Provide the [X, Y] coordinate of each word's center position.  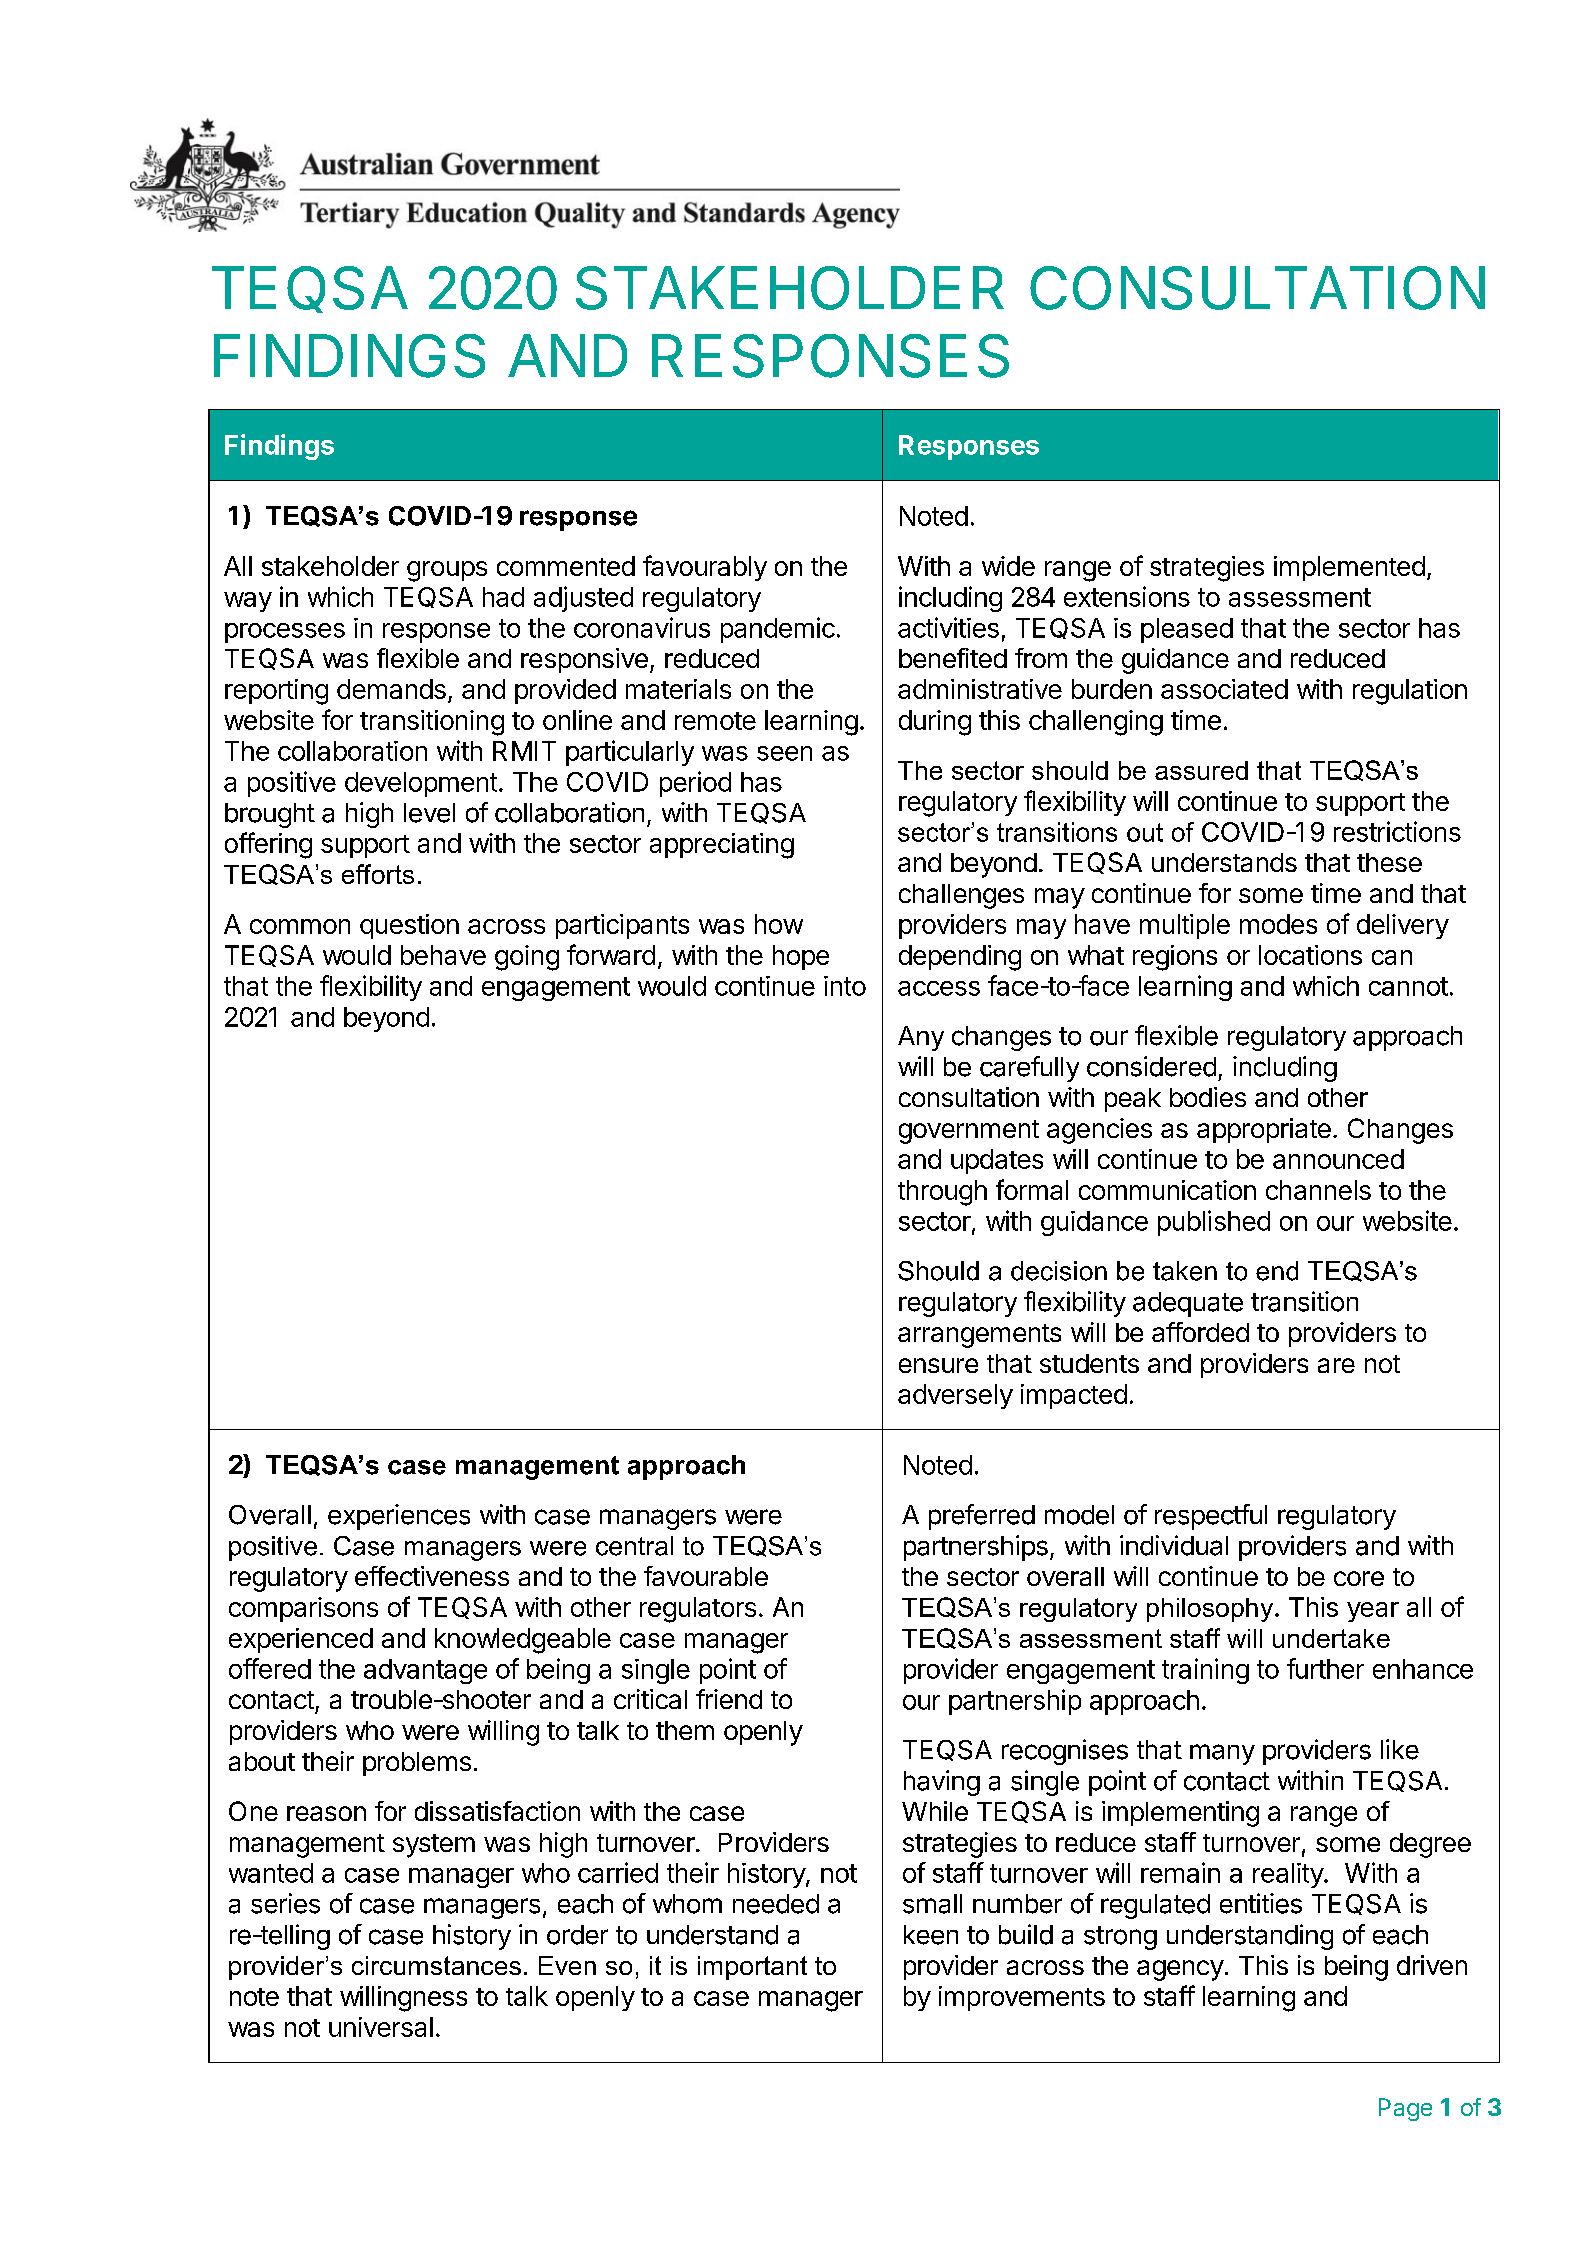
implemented [1349, 568]
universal [381, 2027]
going [527, 958]
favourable [706, 1576]
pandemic [778, 630]
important [752, 1968]
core [1359, 1578]
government [969, 1132]
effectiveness [432, 1576]
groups [447, 571]
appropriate [1264, 1130]
